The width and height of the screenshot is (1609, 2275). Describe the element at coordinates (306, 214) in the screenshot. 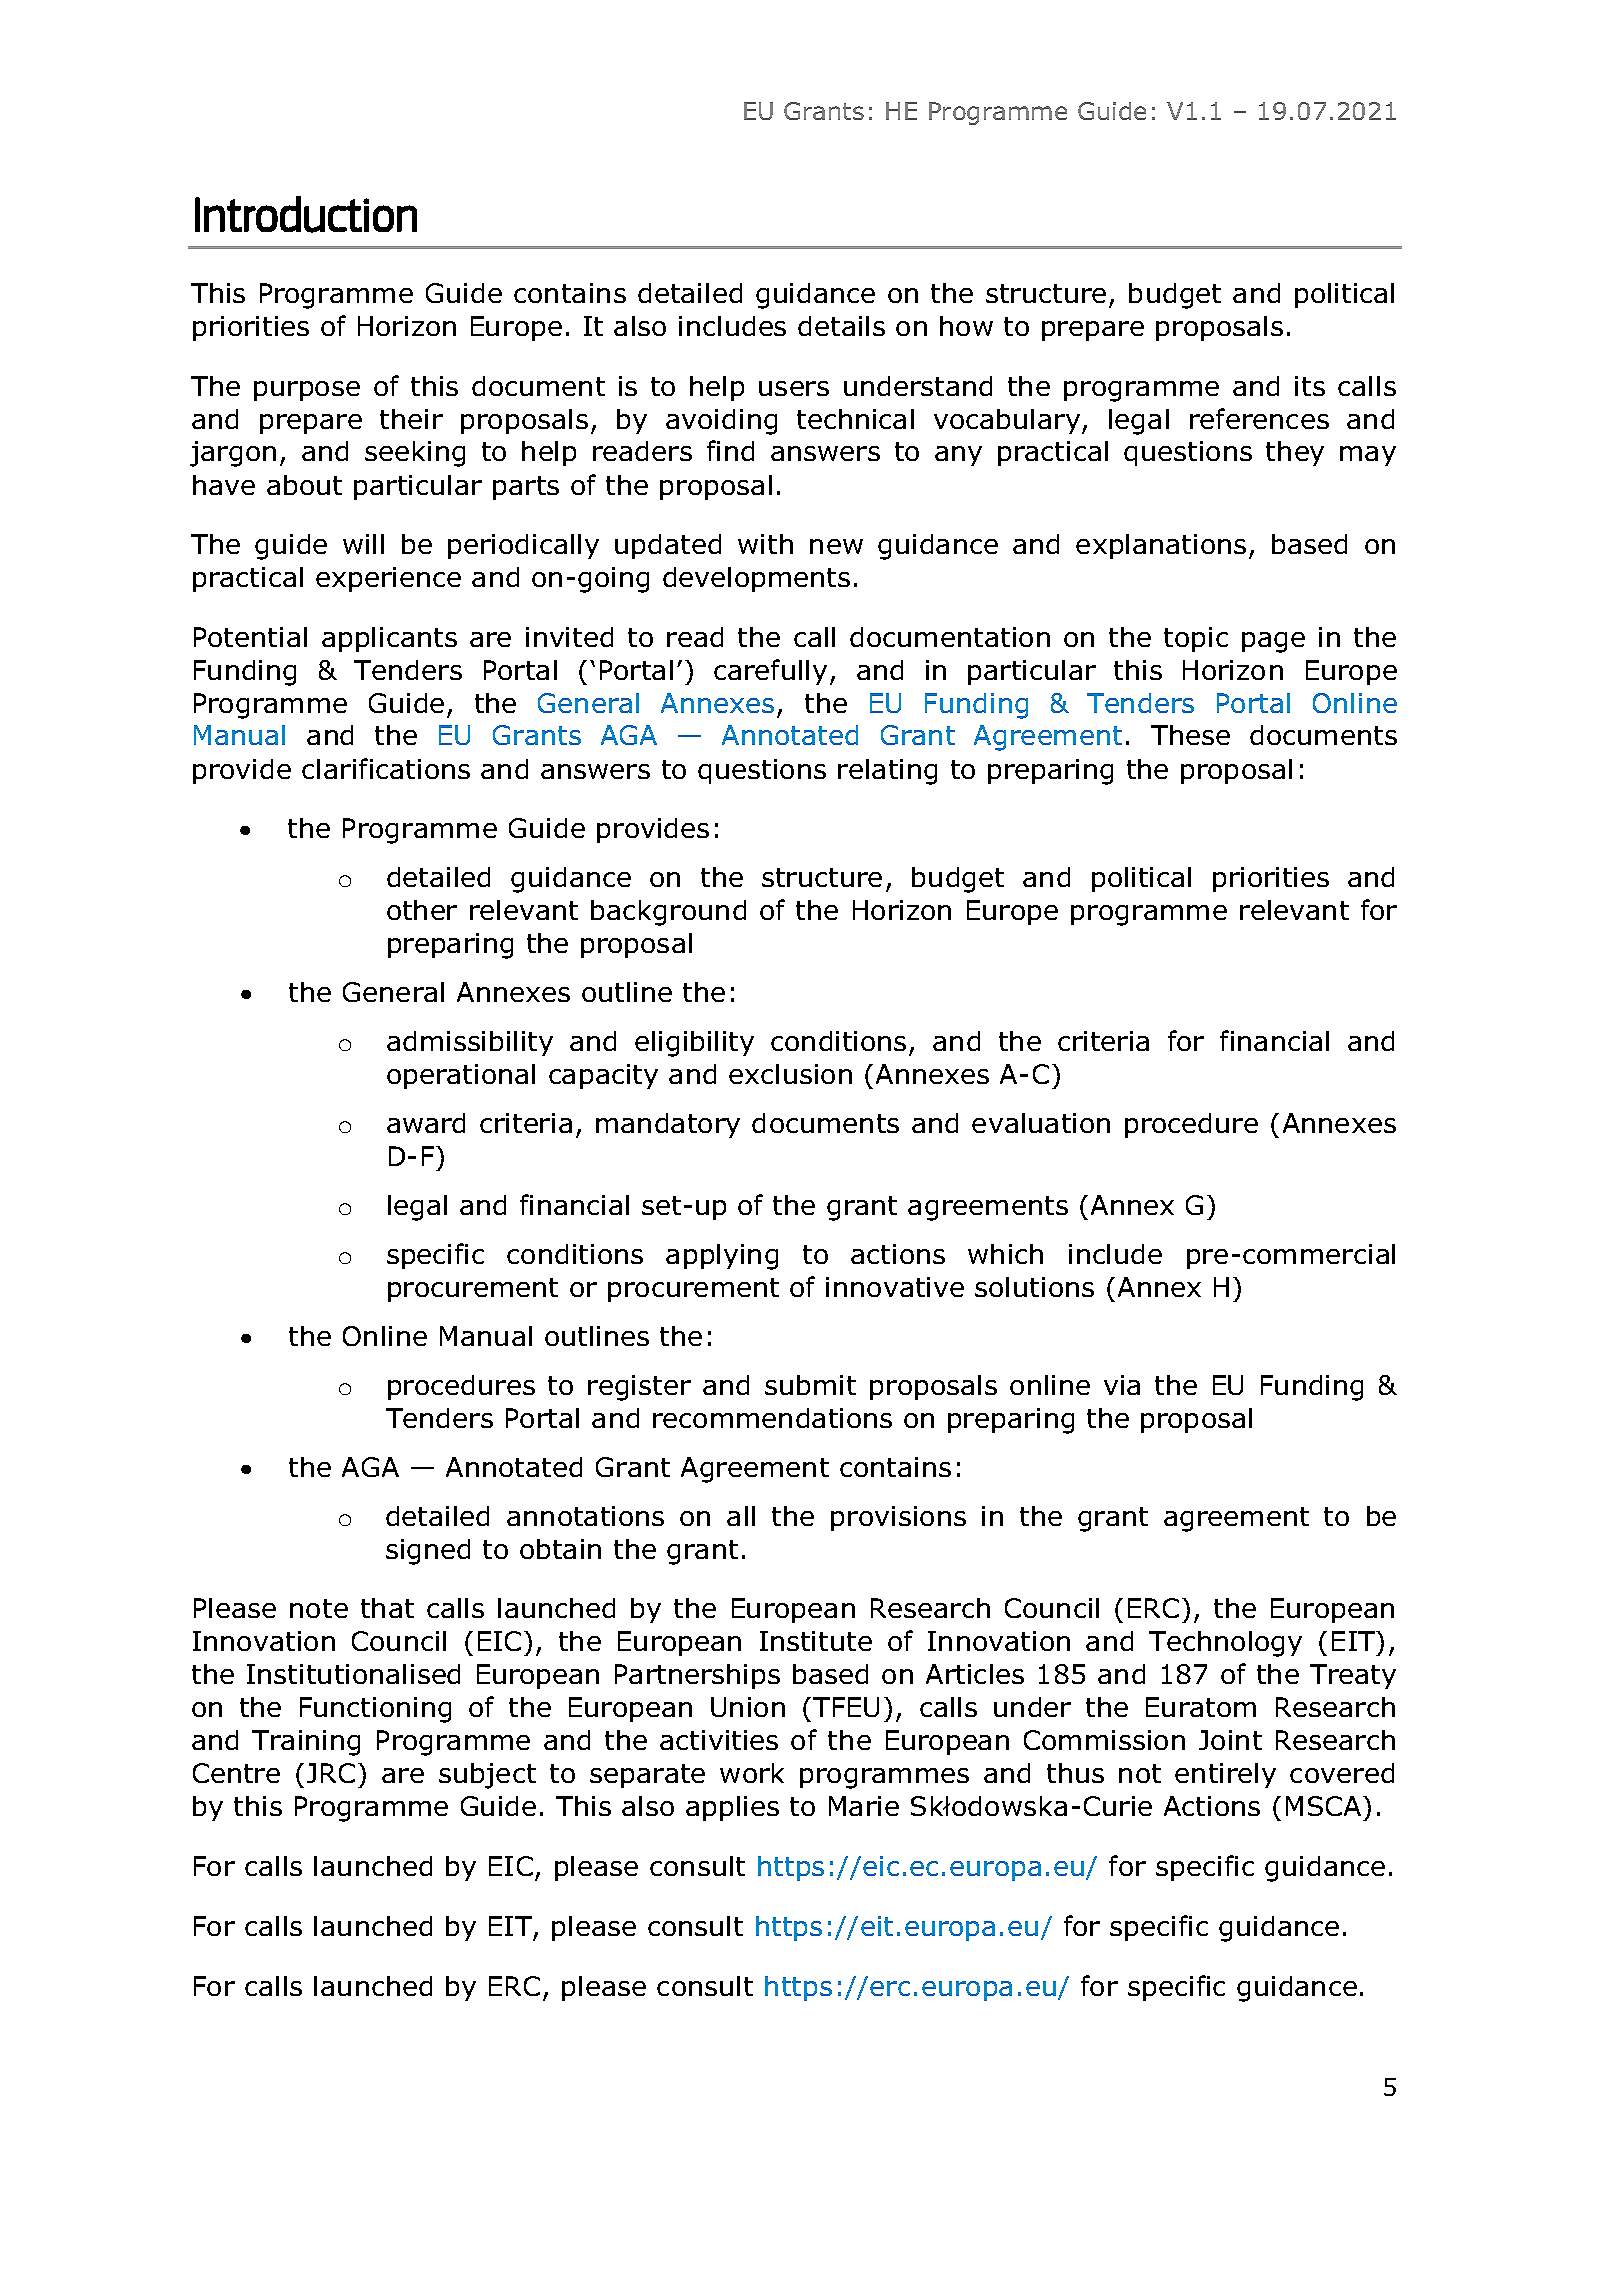

I see `Introduction` at that location.
